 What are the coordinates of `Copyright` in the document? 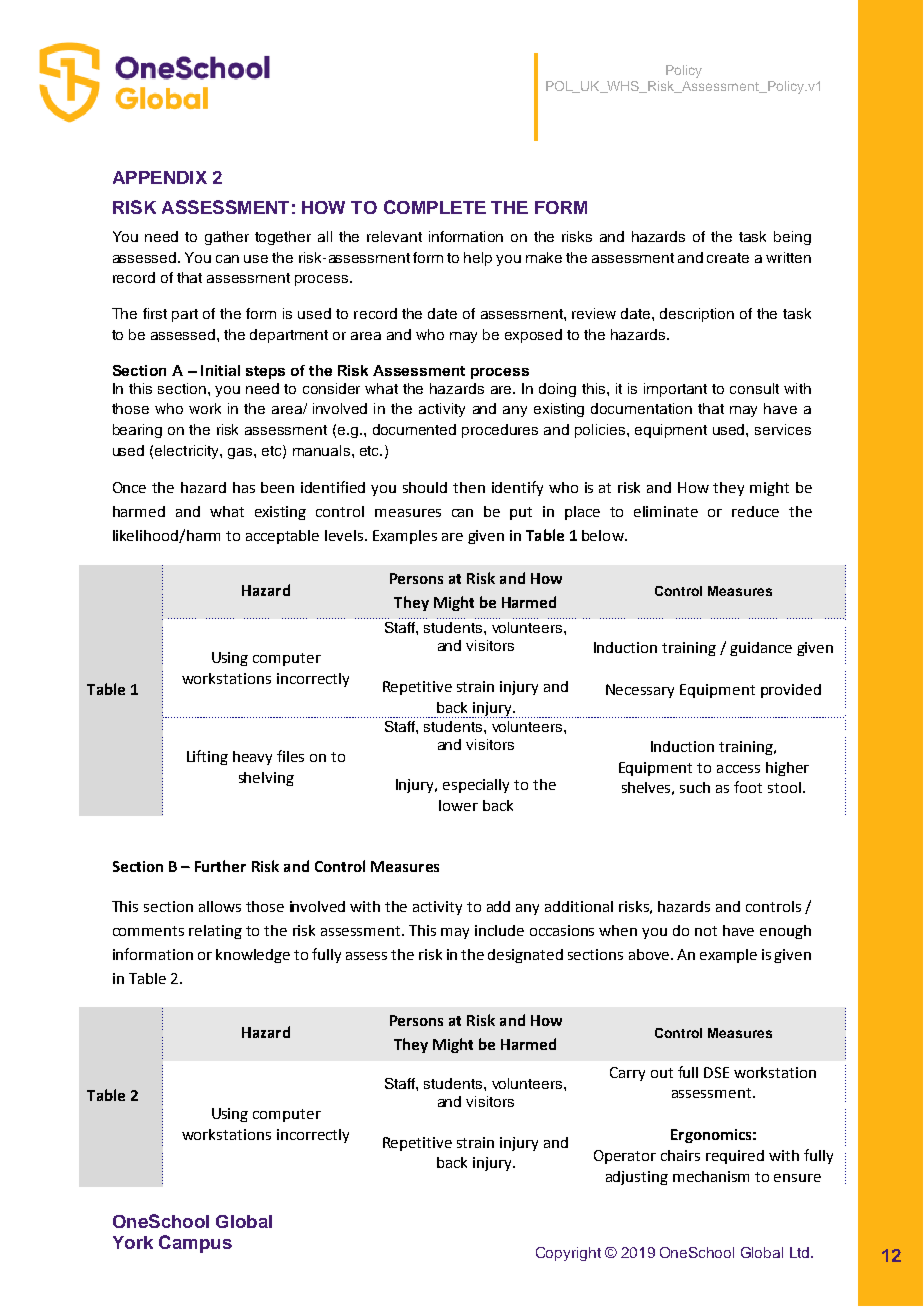 It's located at (568, 1254).
